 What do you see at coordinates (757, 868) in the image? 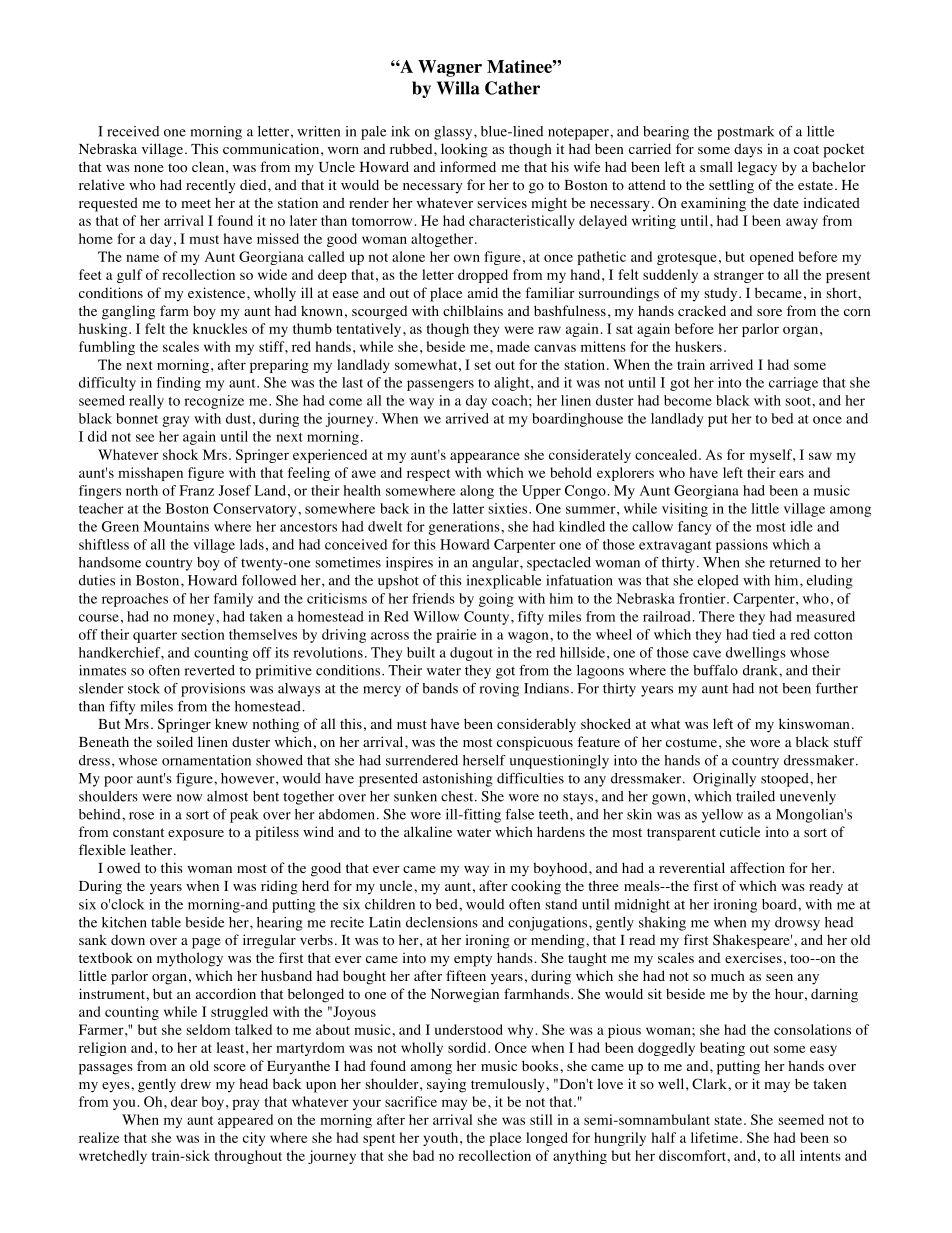
I see `affection` at bounding box center [757, 868].
